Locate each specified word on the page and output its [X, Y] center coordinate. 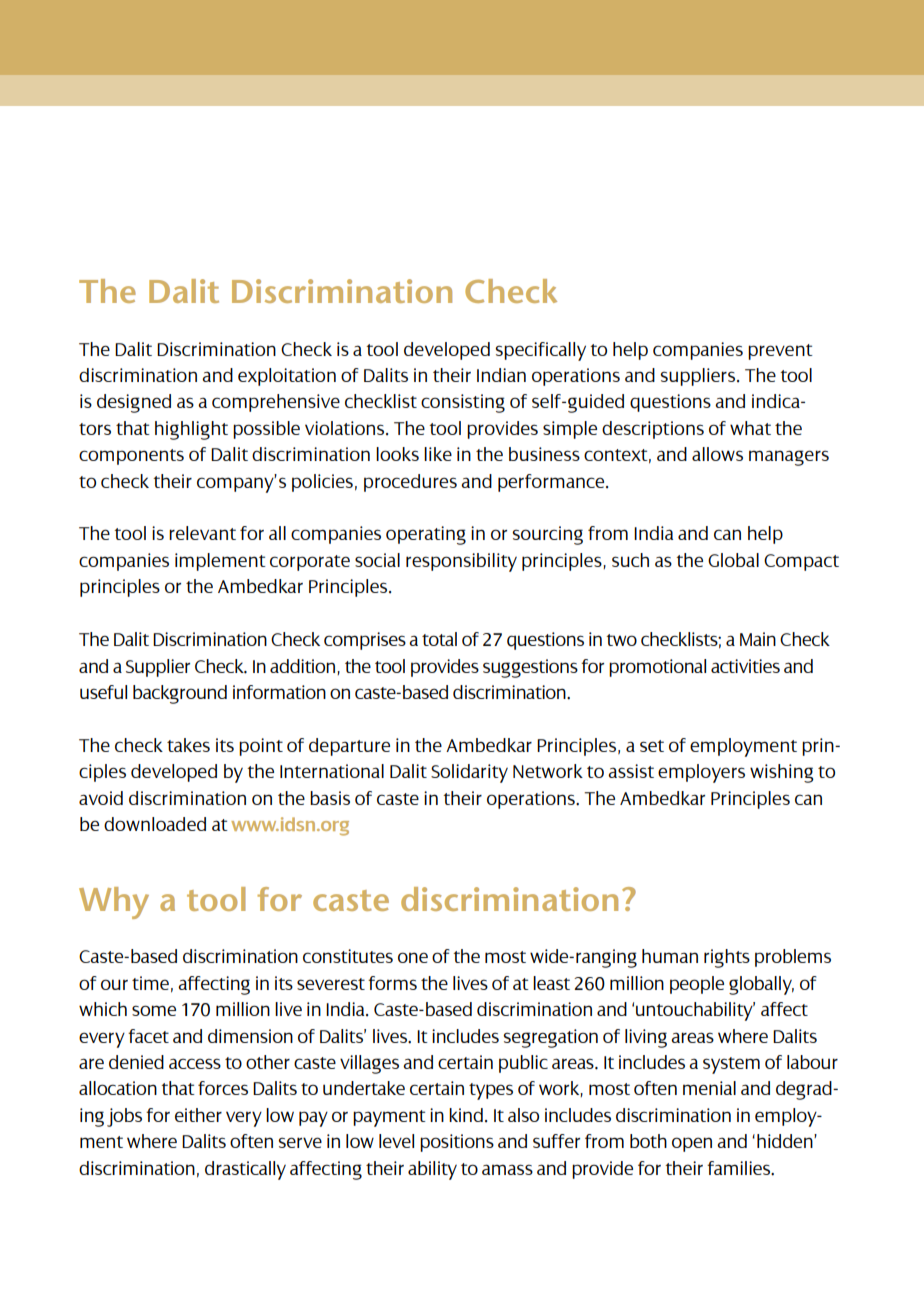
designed [134, 403]
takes [188, 745]
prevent [780, 352]
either [198, 1115]
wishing [782, 773]
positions [457, 1143]
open [692, 1144]
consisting [463, 403]
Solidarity [469, 773]
